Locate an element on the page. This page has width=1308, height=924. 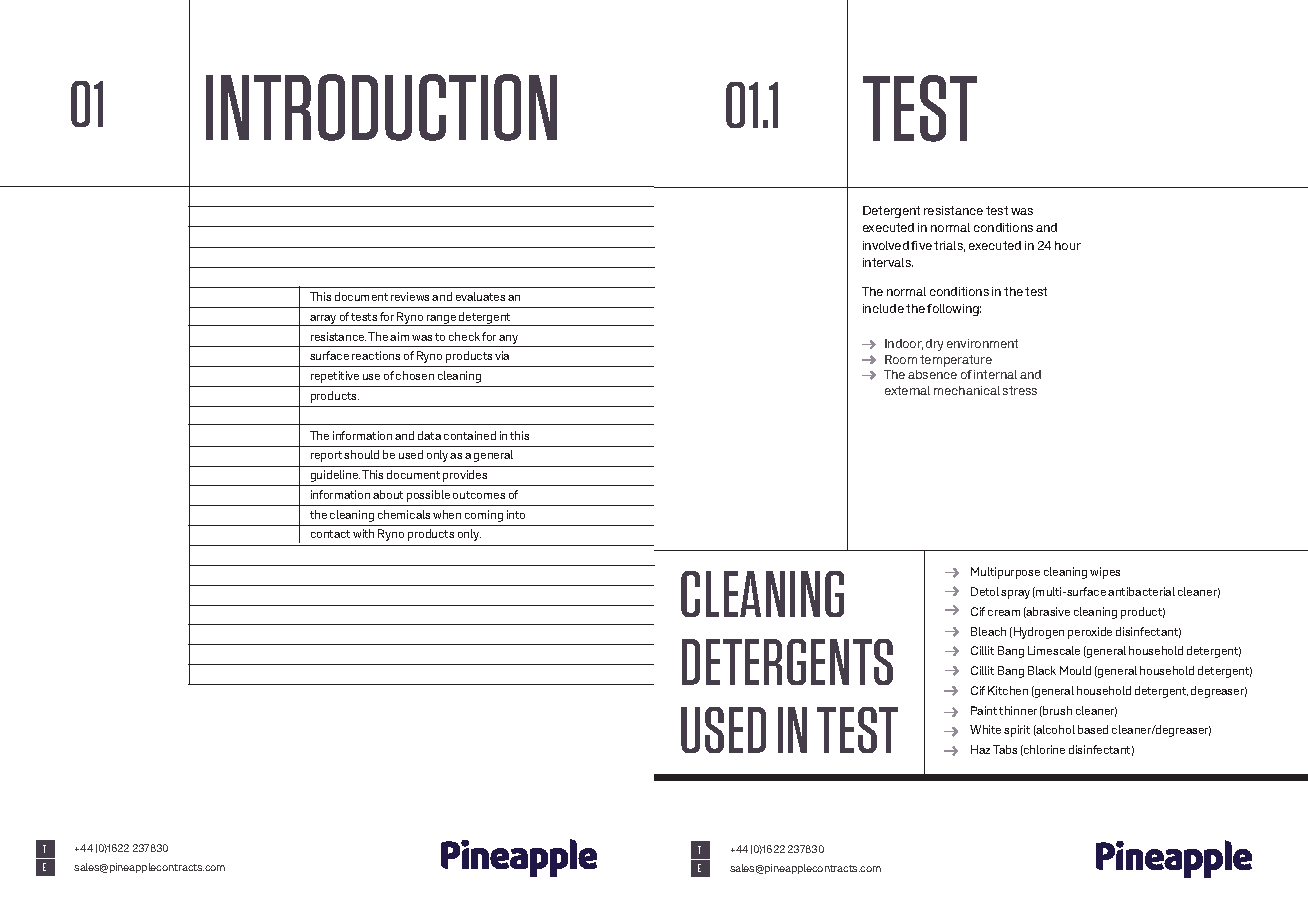
hour is located at coordinates (1068, 245).
